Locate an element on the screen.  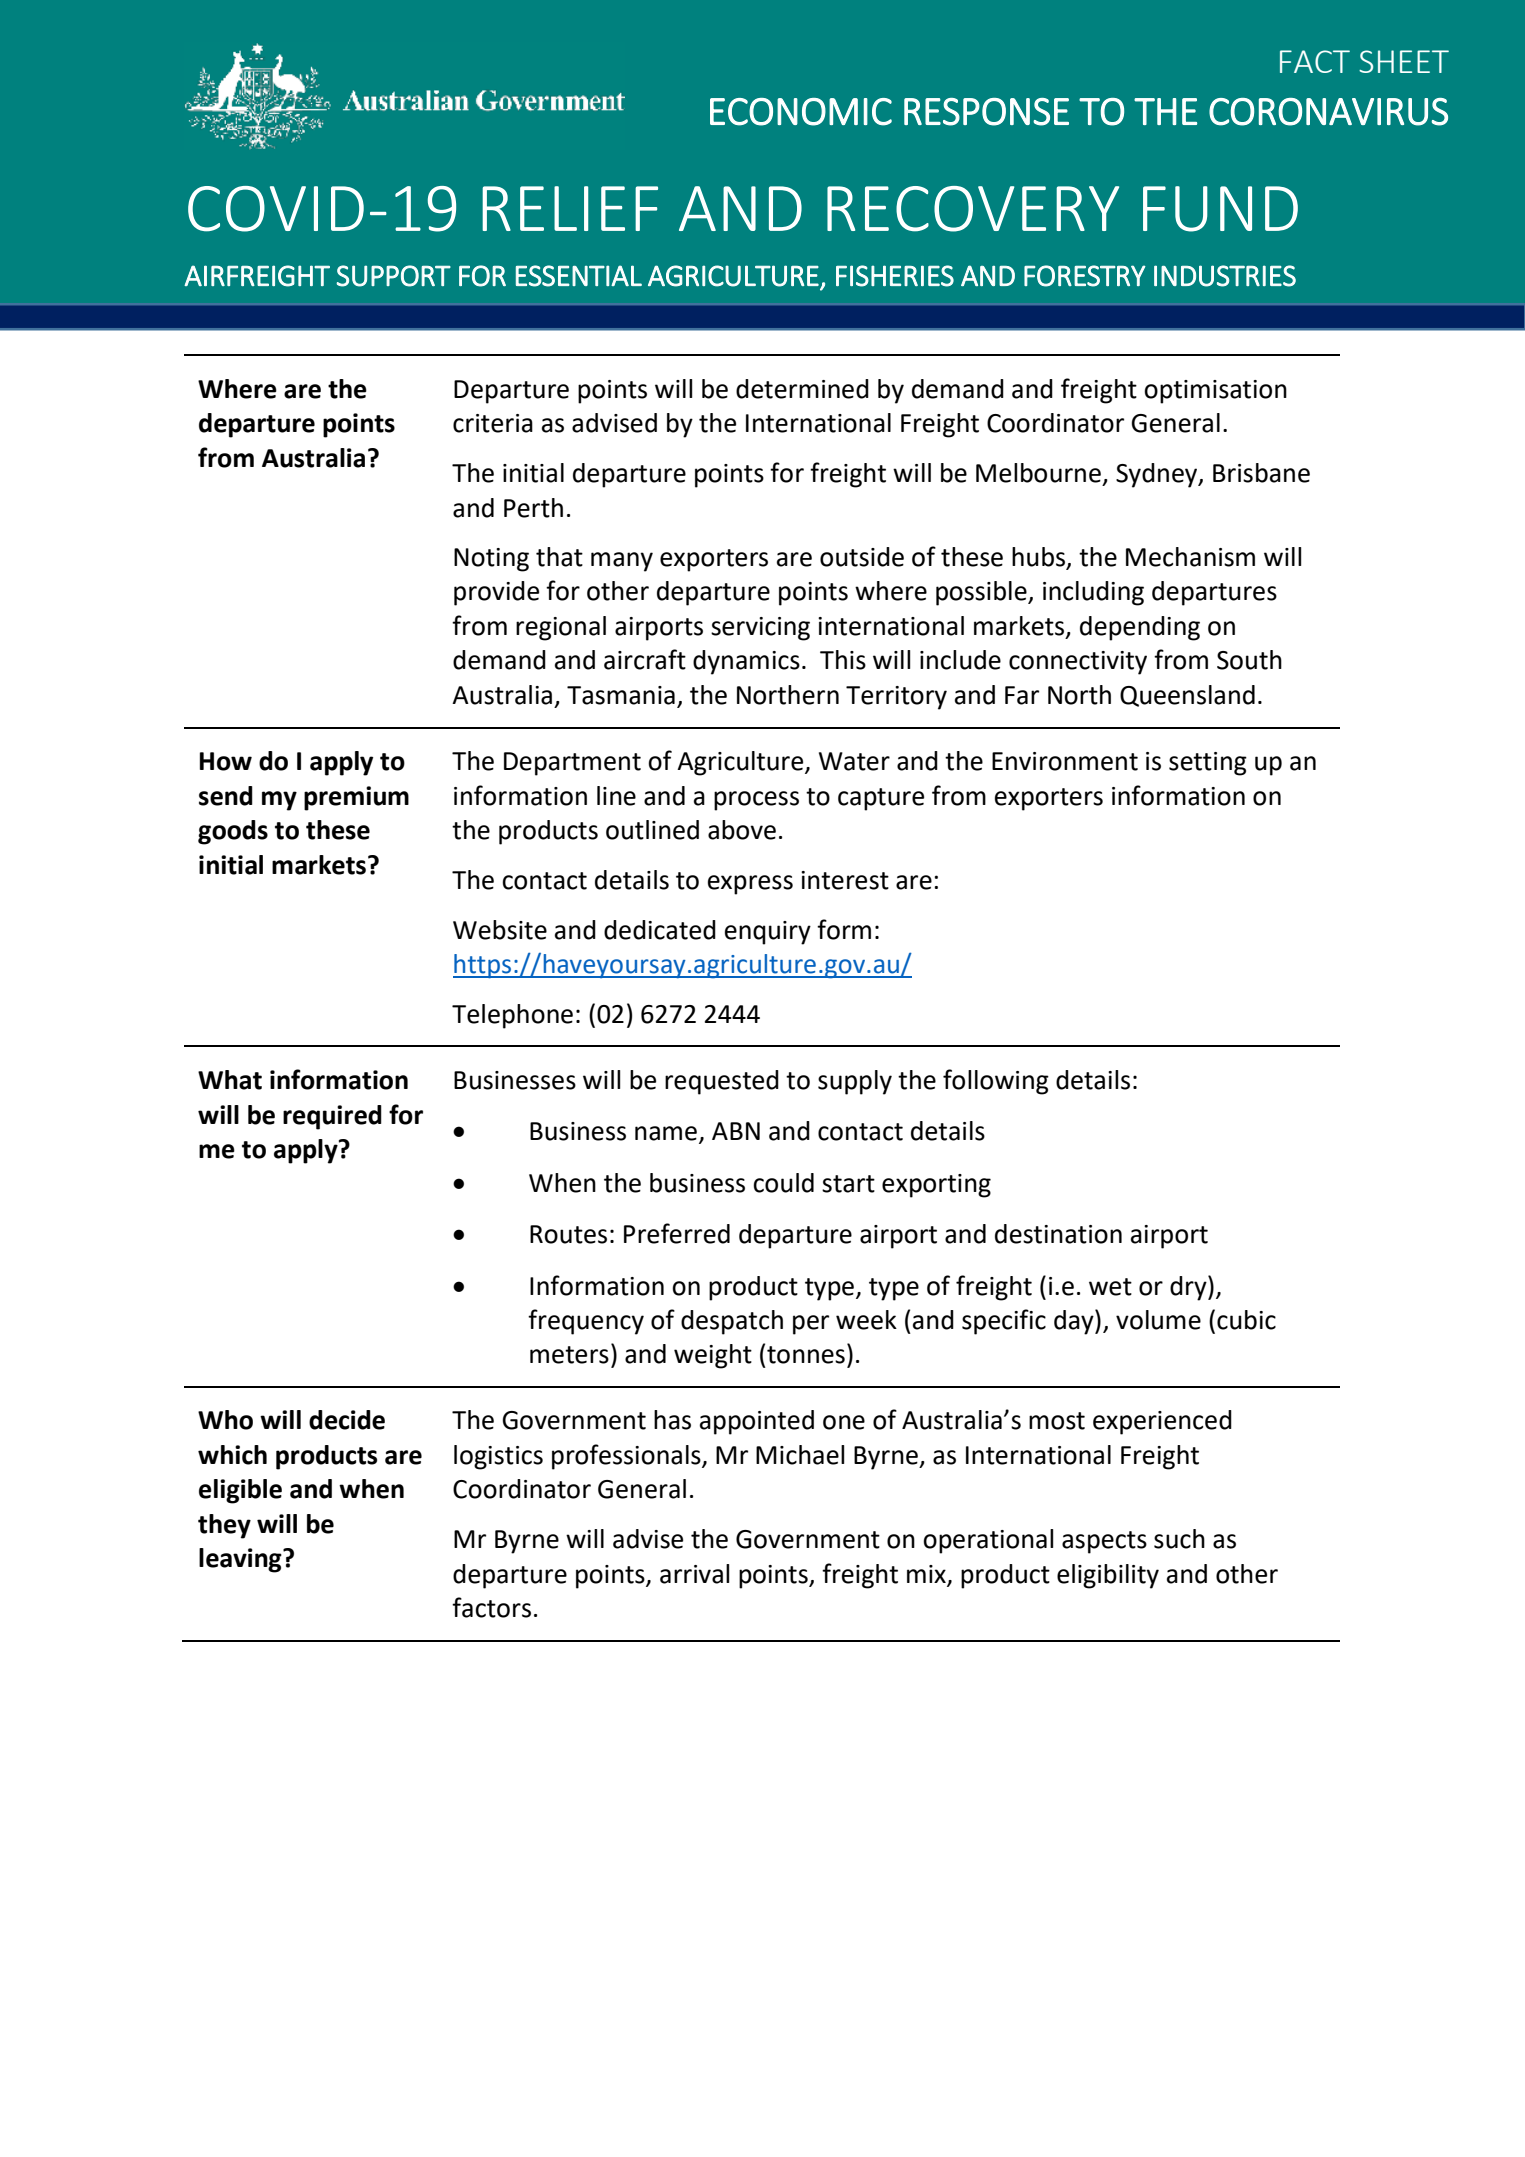
criteria is located at coordinates (493, 423).
